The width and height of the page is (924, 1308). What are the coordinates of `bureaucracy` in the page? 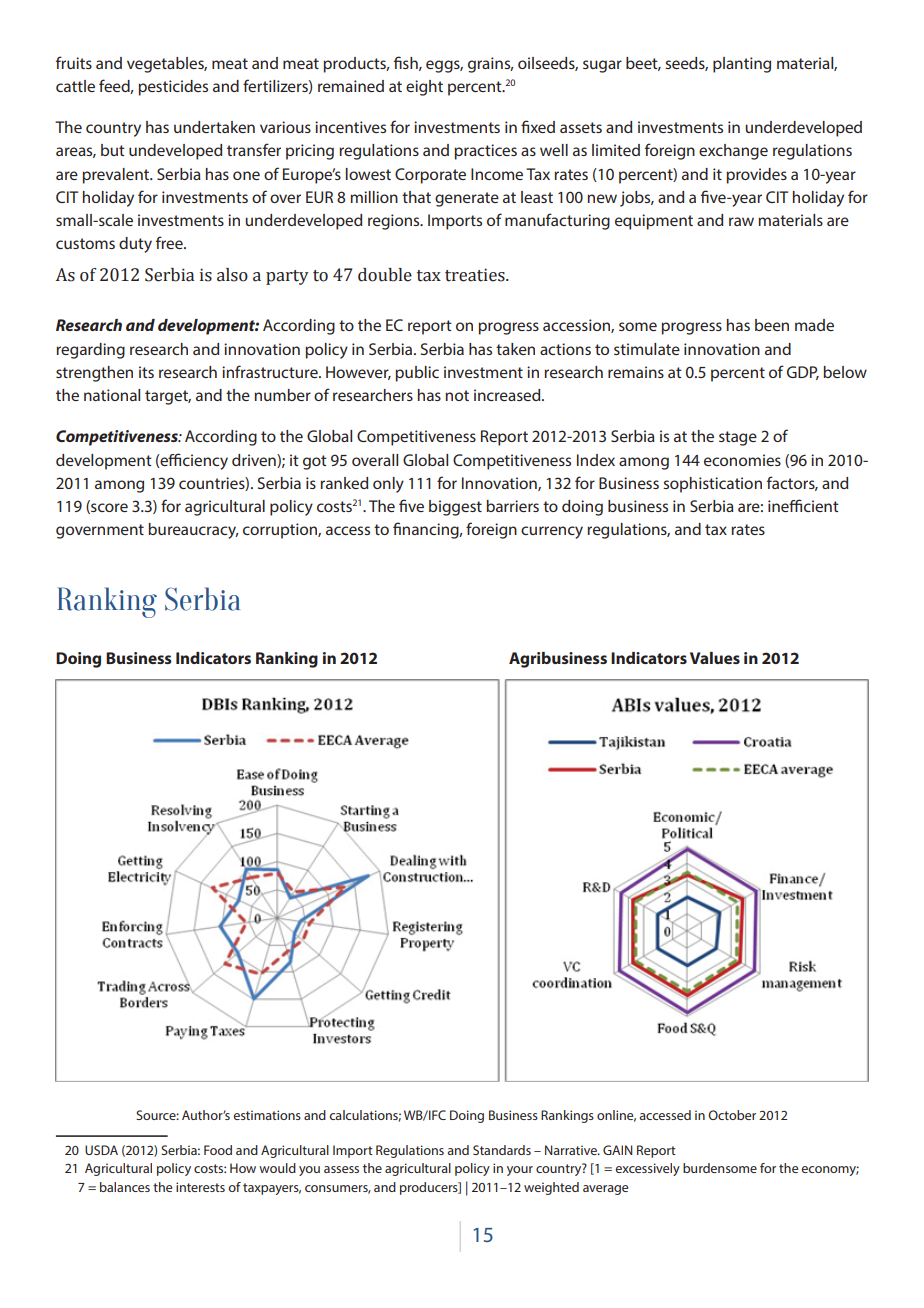 It's located at (193, 531).
